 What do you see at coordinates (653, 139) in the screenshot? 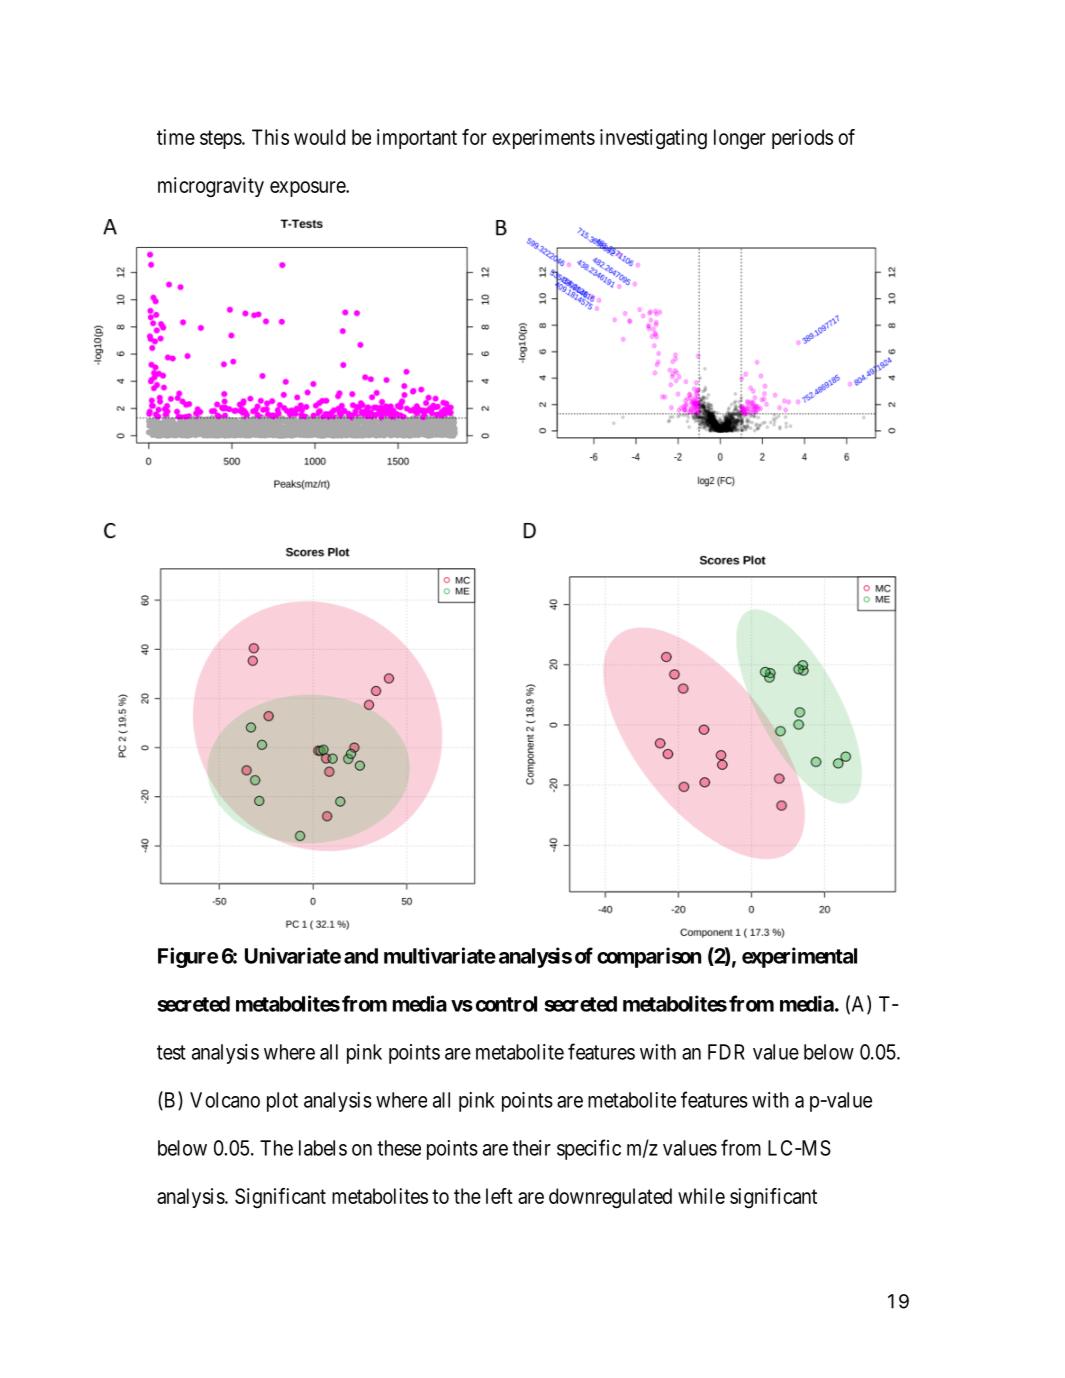
I see `investigating` at bounding box center [653, 139].
